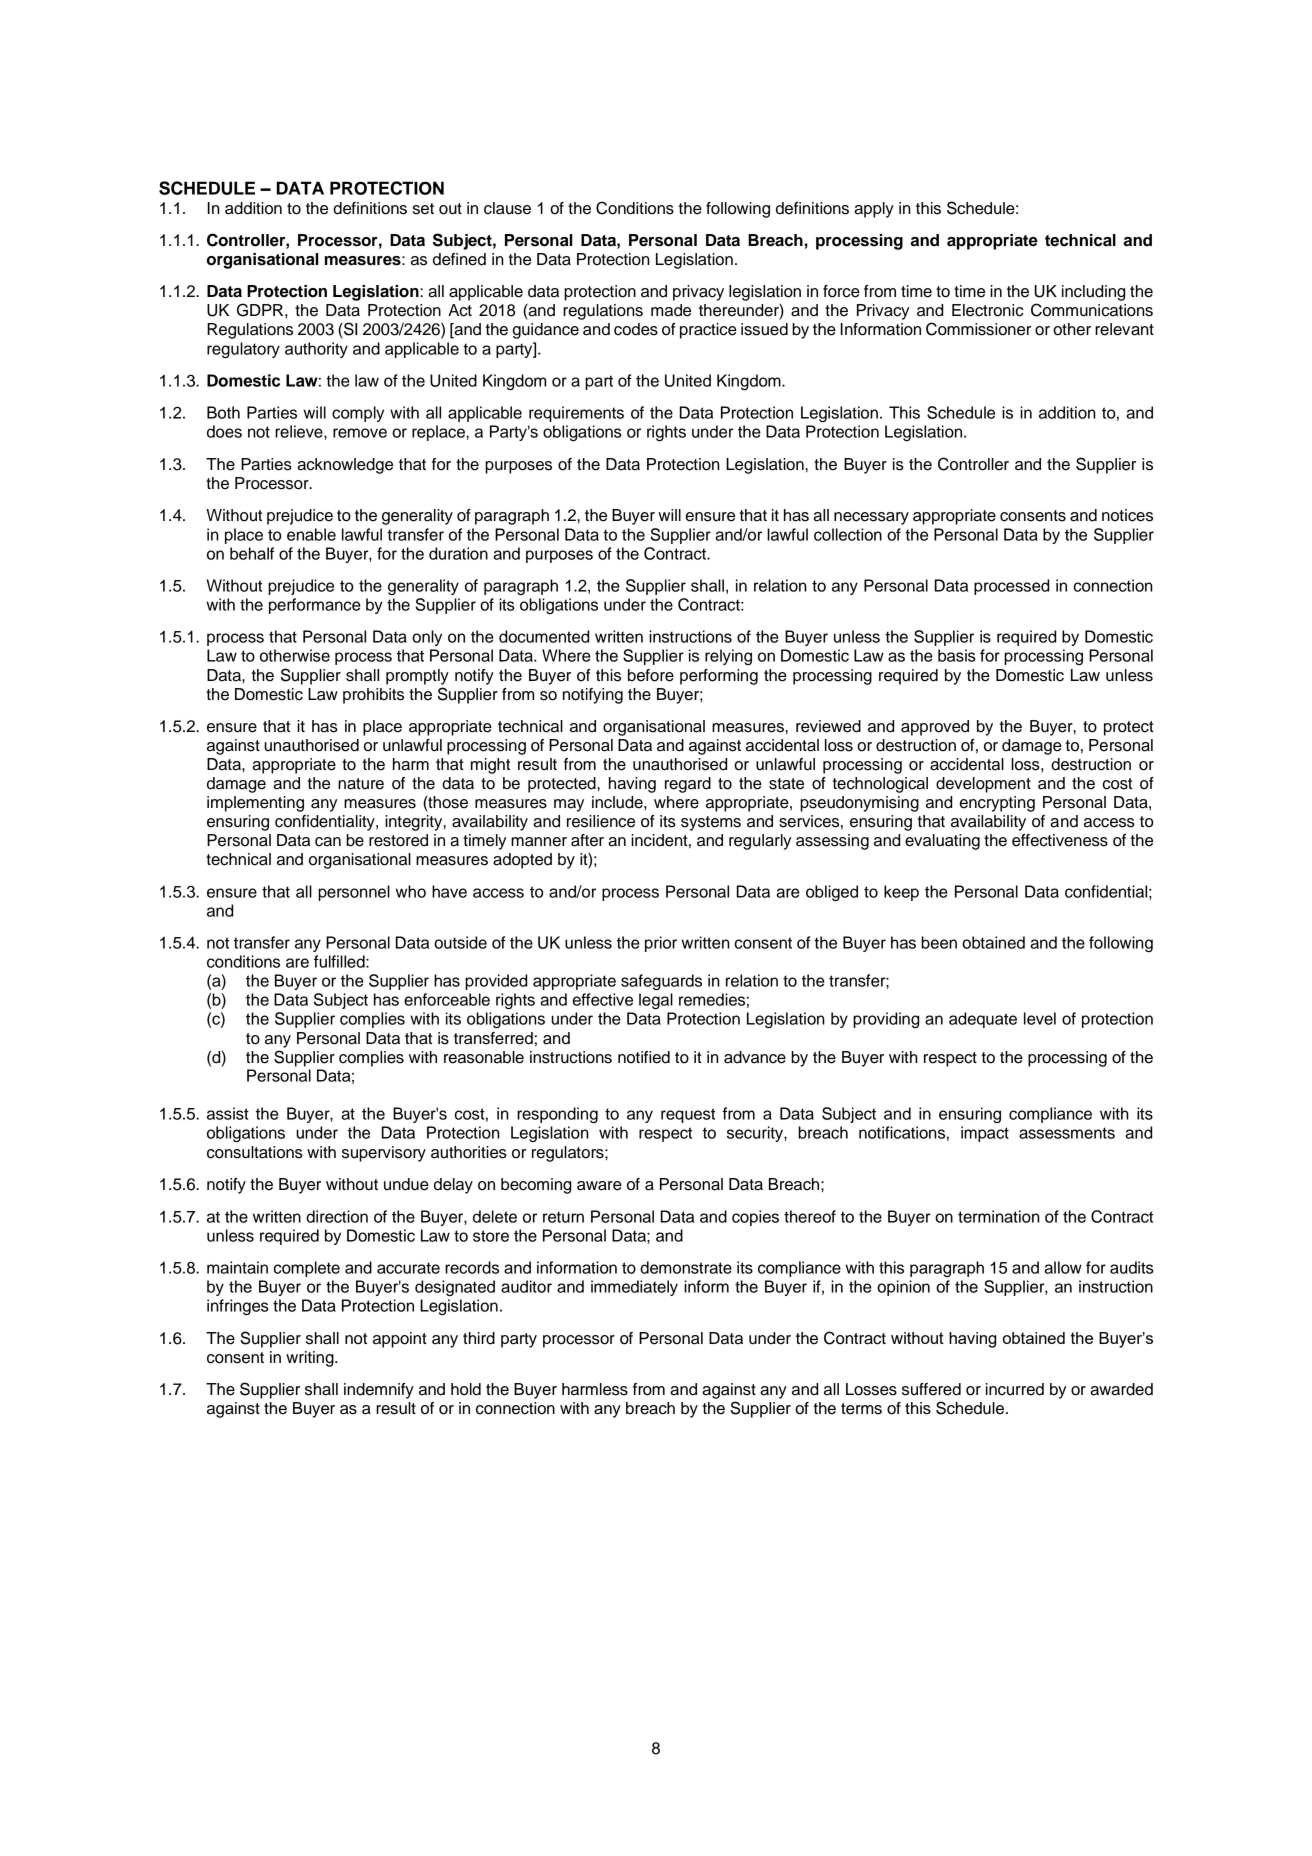  Describe the element at coordinates (384, 1154) in the screenshot. I see `supervisory` at that location.
